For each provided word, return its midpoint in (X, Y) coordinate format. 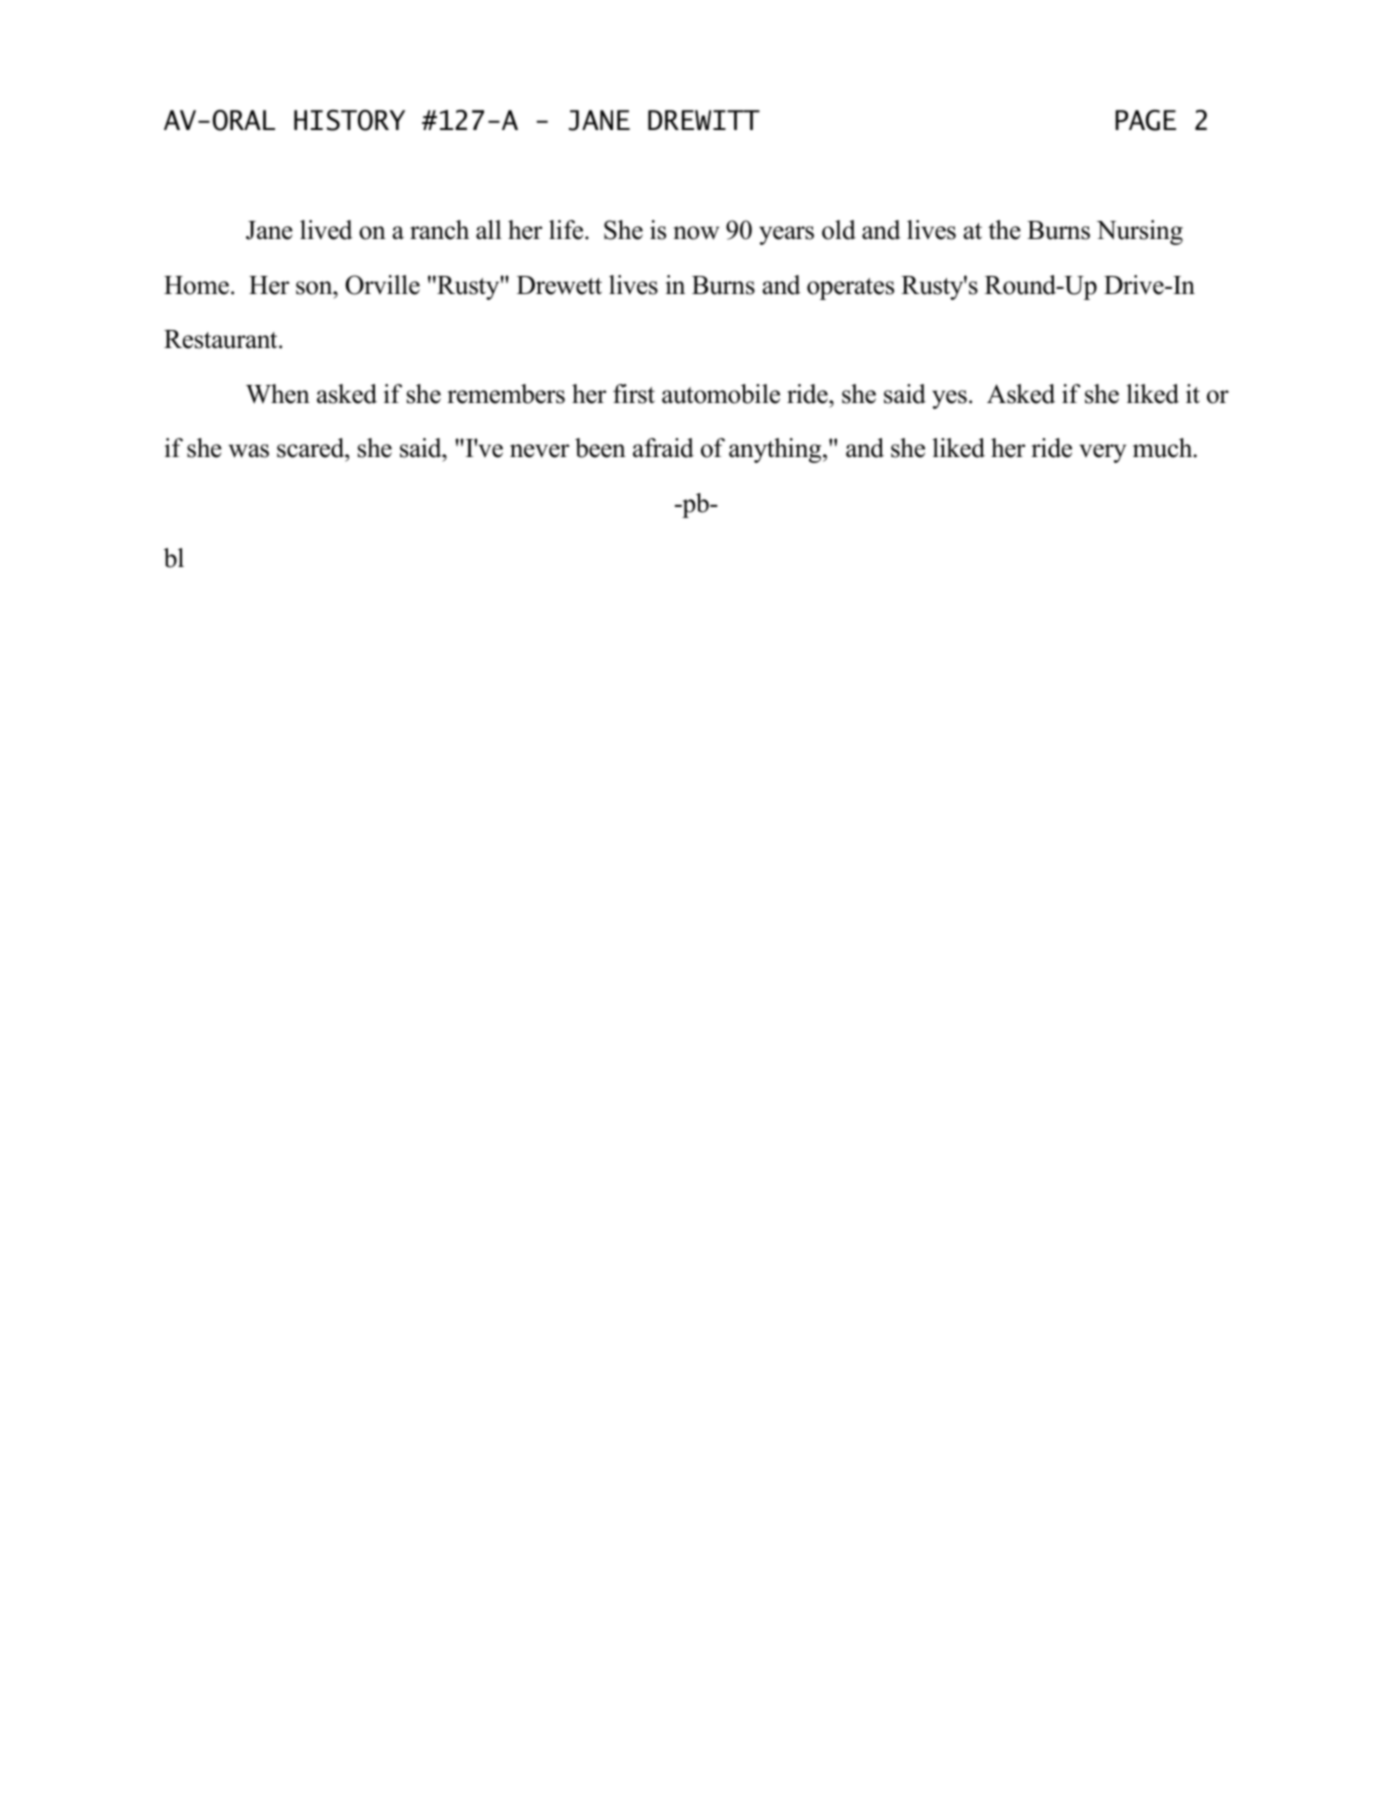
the (1004, 230)
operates (850, 289)
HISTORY (349, 120)
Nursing (1140, 232)
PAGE (1145, 120)
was (248, 451)
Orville (382, 285)
